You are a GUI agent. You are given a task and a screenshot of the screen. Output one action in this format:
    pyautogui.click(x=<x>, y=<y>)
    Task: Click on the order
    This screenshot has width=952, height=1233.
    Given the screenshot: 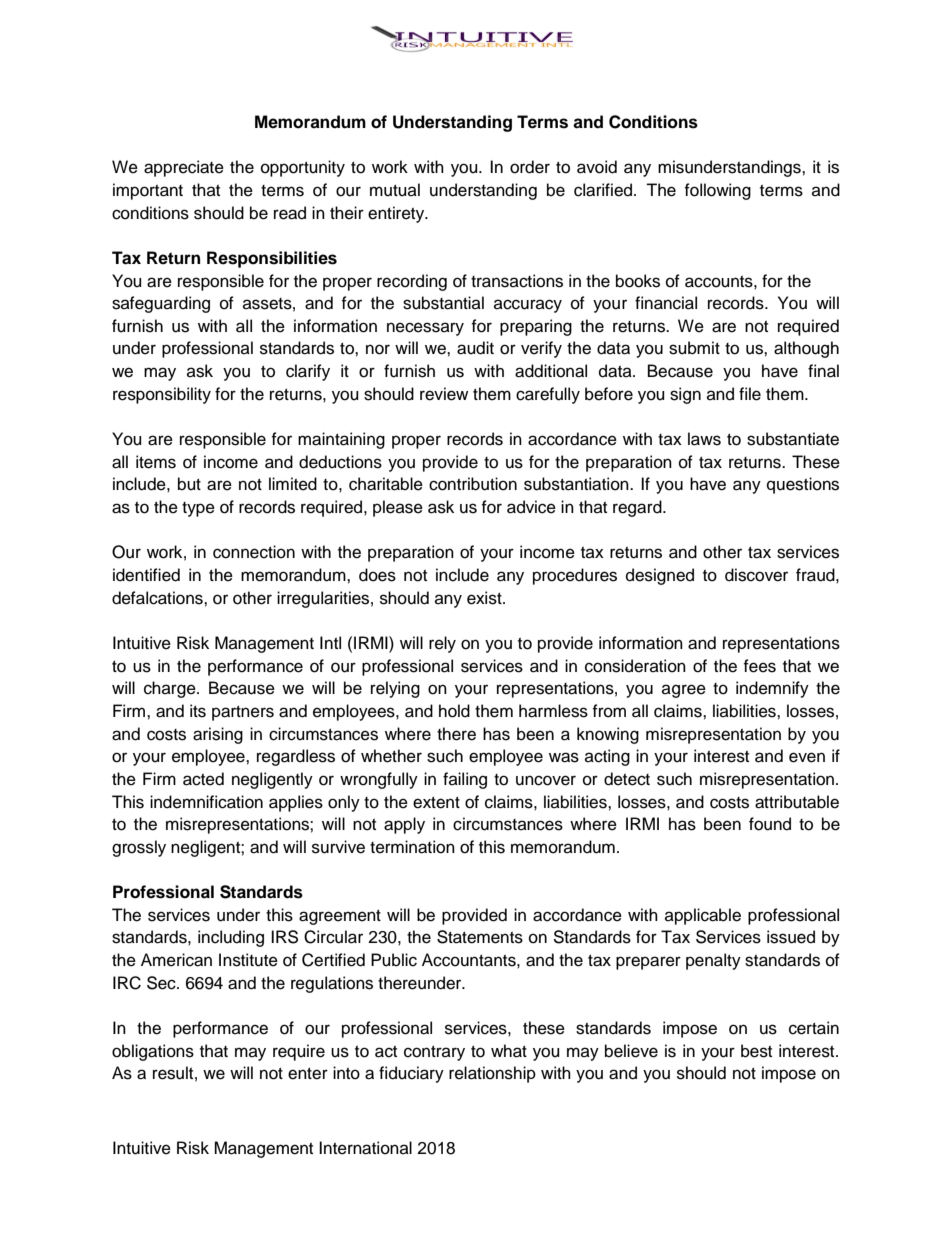 What is the action you would take?
    pyautogui.click(x=530, y=167)
